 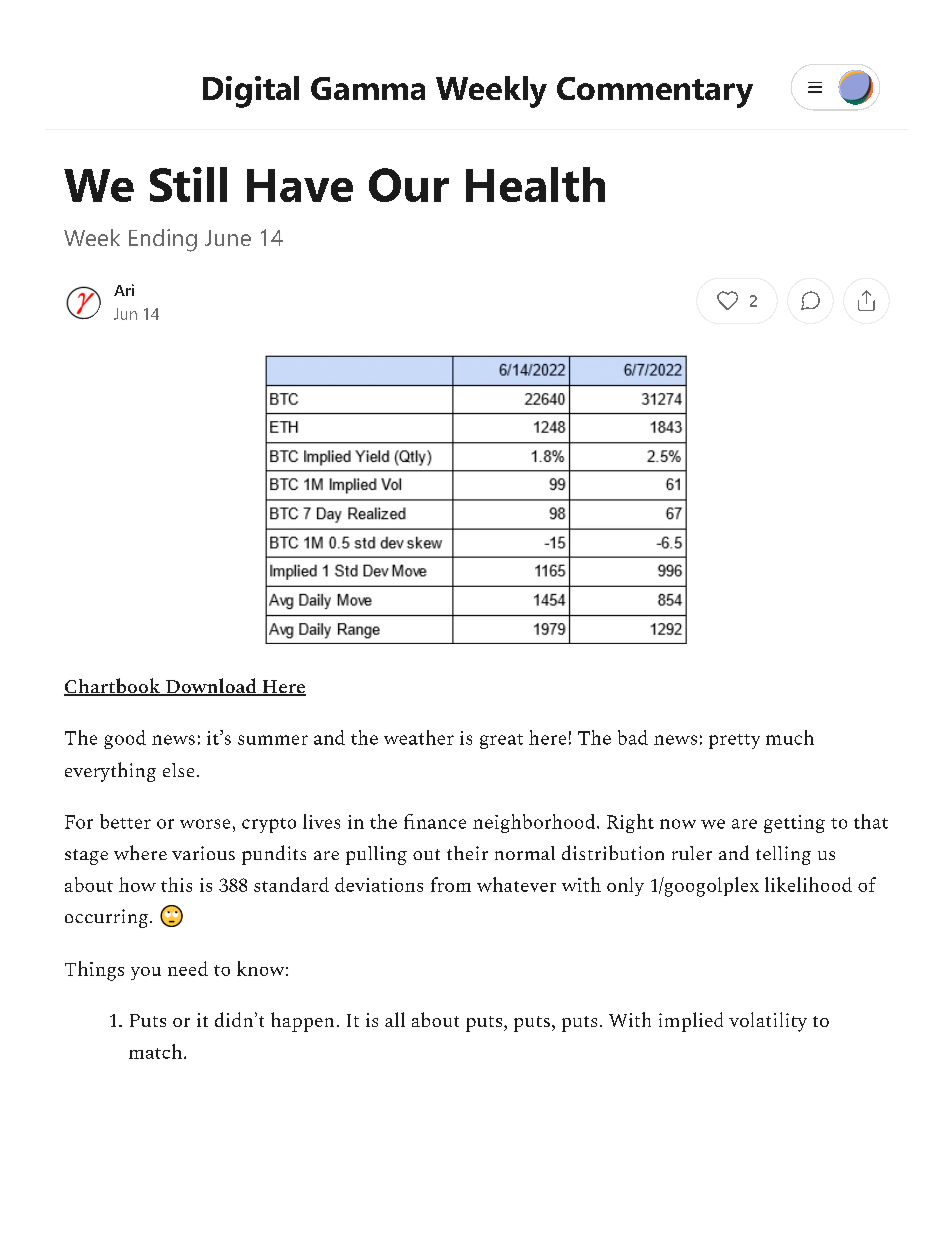 I want to click on Download, so click(x=211, y=687).
